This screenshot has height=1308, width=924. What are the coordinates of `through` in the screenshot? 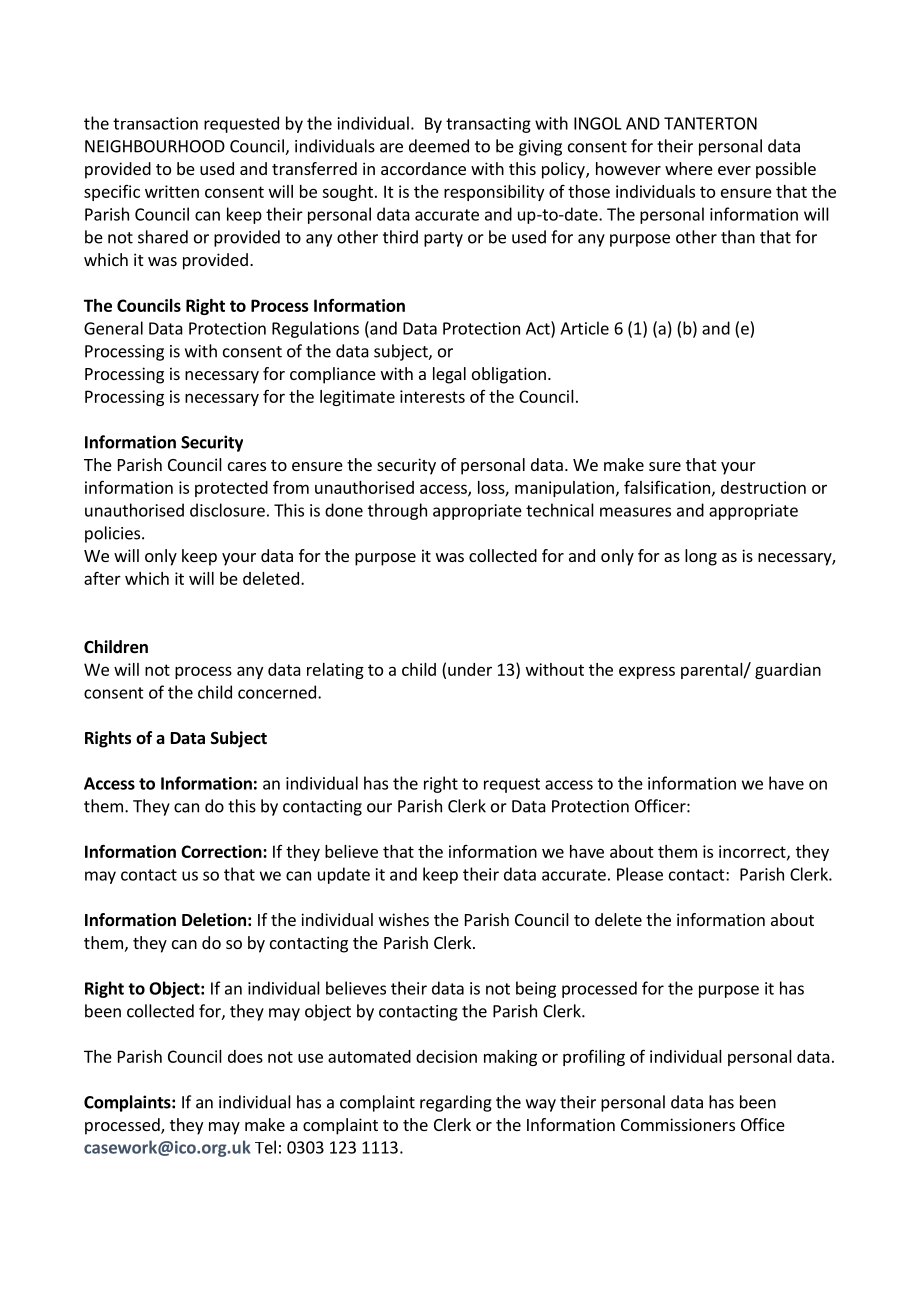 It's located at (397, 511).
